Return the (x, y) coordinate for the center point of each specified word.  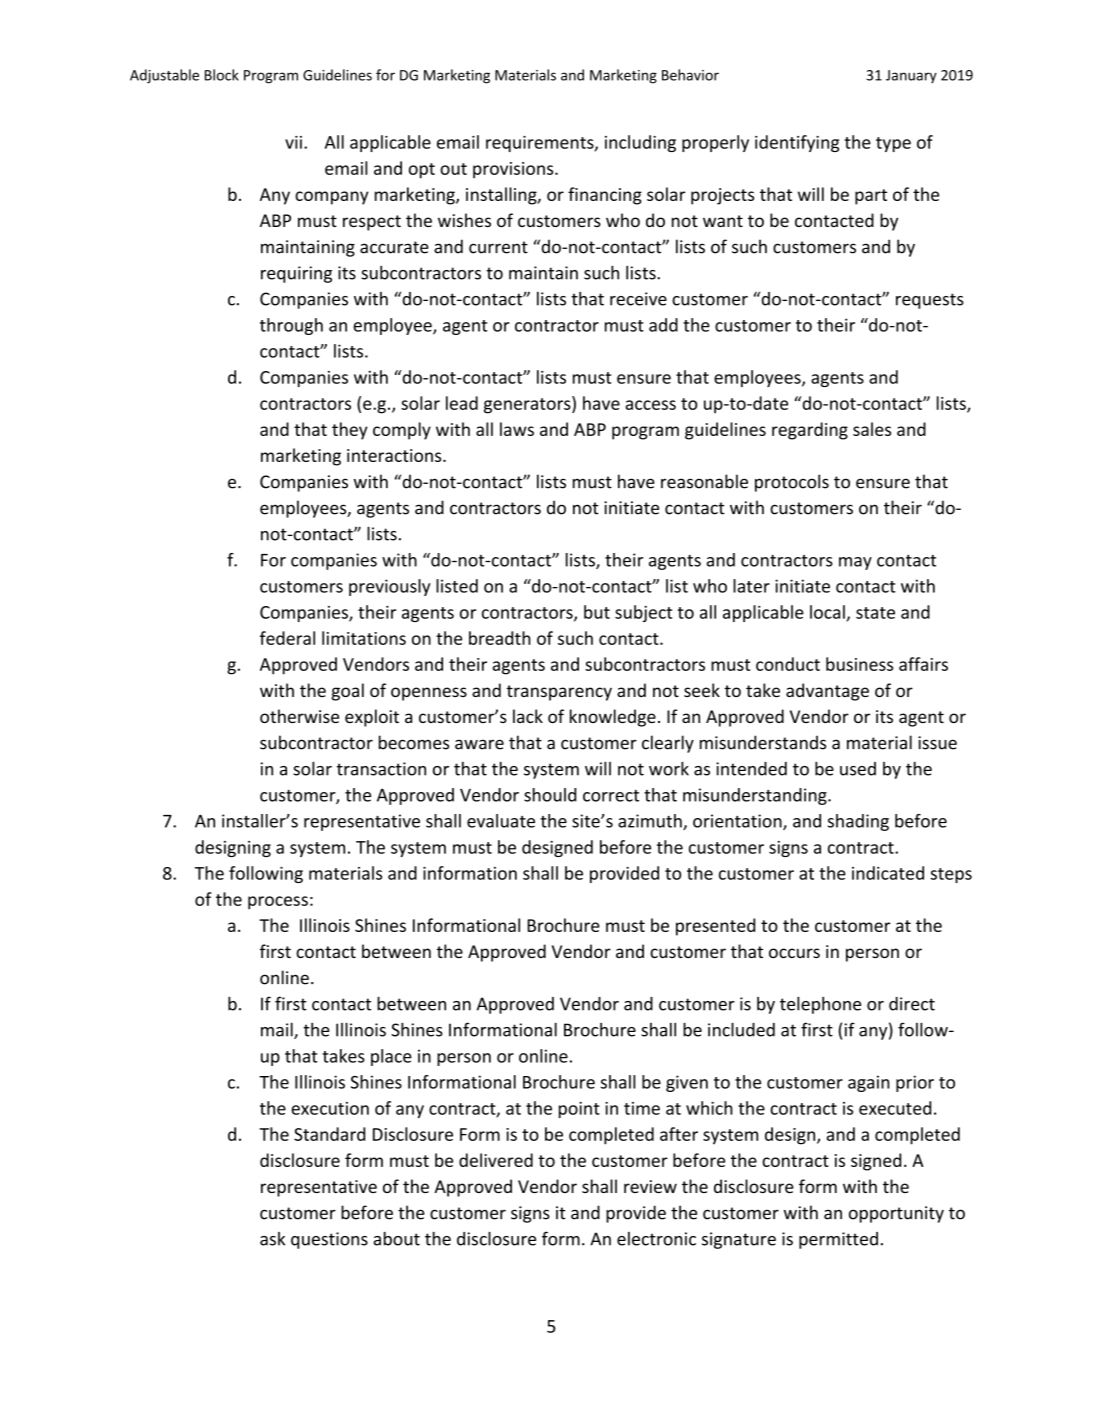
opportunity (896, 1214)
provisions (514, 170)
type (893, 144)
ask (272, 1239)
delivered (496, 1160)
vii (293, 142)
